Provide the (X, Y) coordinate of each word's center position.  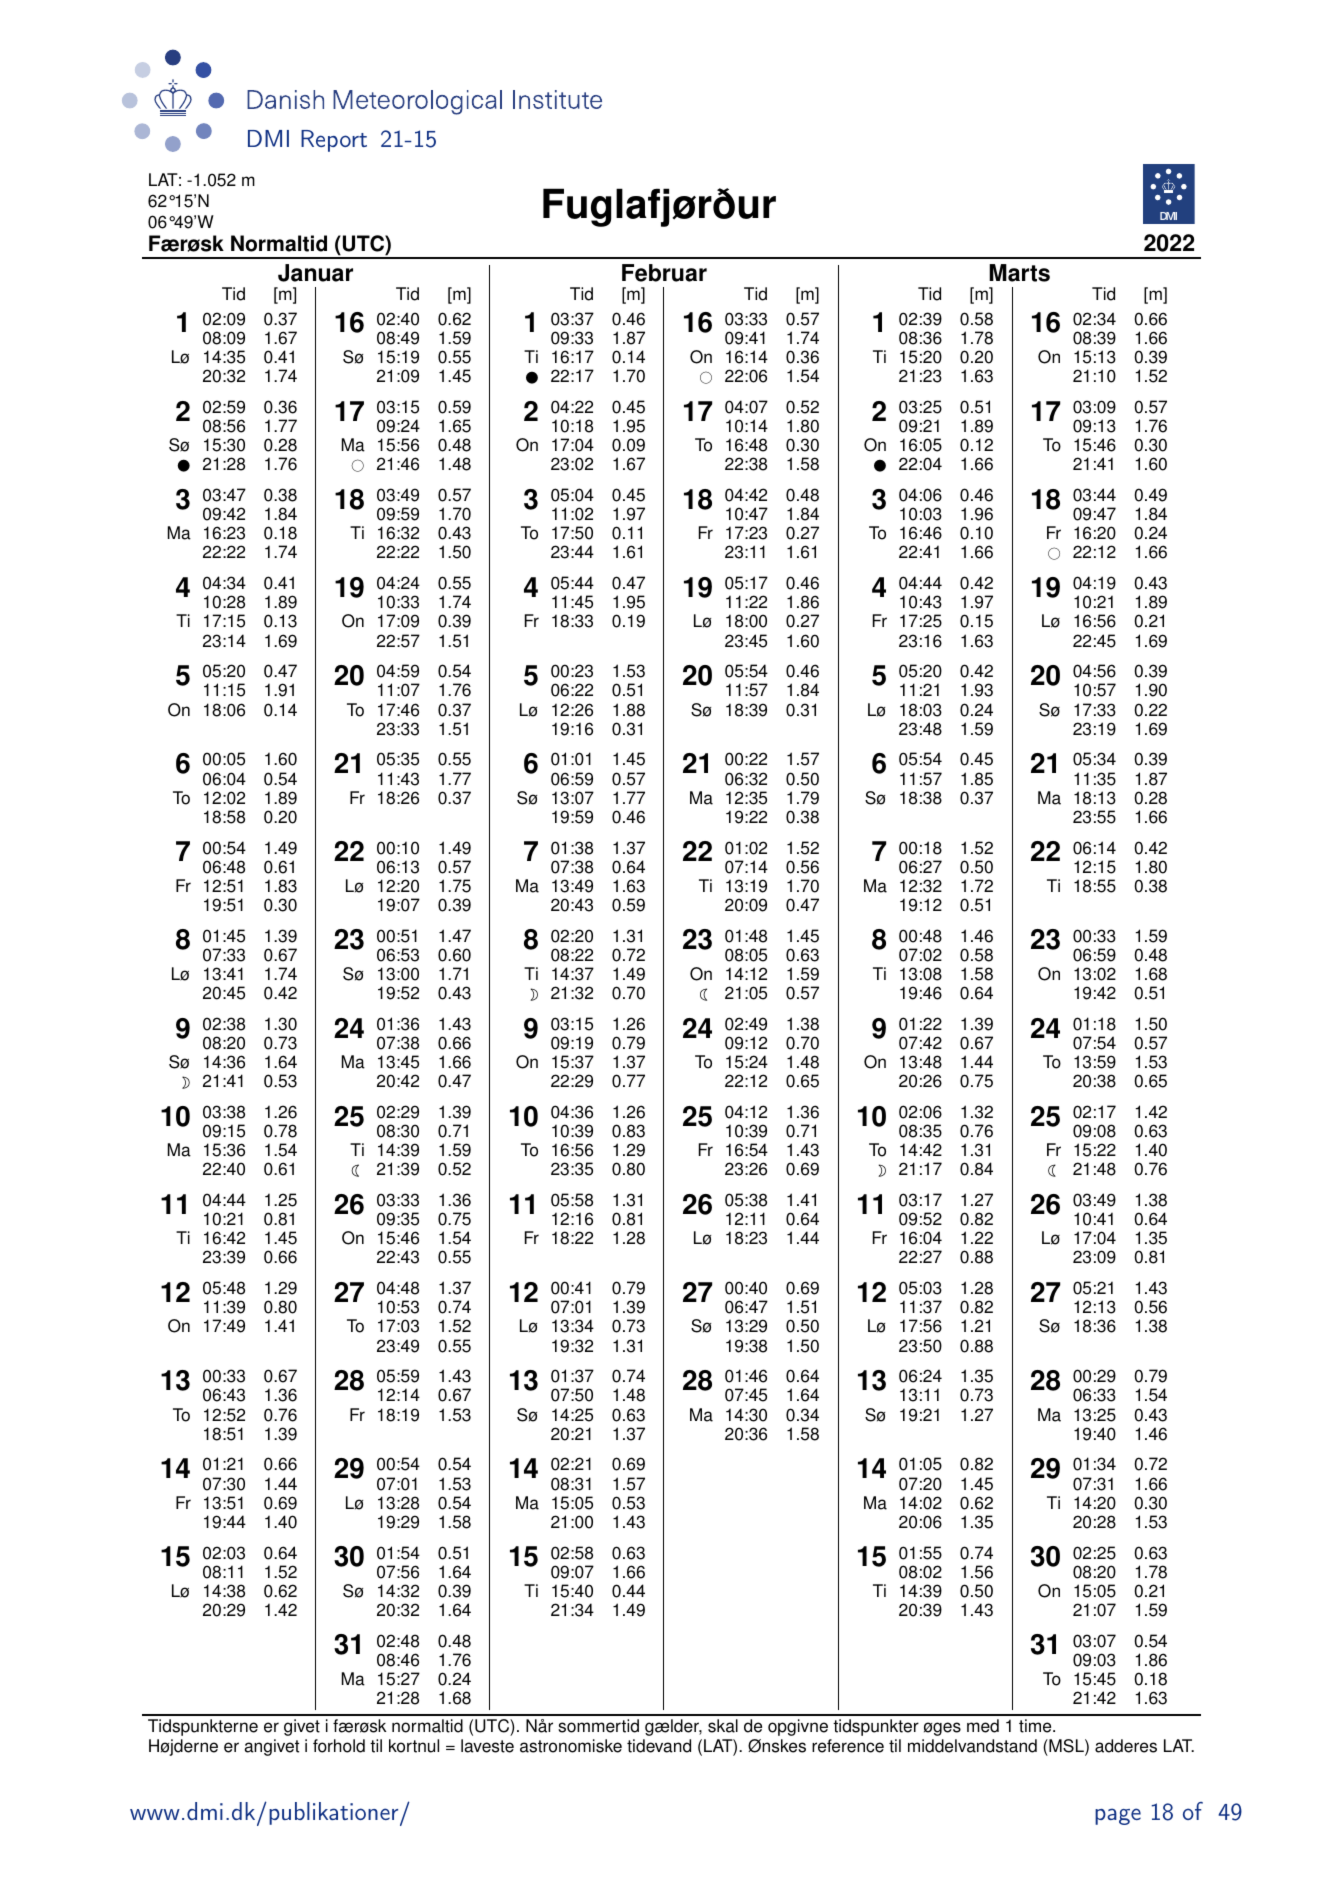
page (1118, 1816)
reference (848, 1746)
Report (334, 141)
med (983, 1726)
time (1036, 1726)
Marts (1019, 273)
